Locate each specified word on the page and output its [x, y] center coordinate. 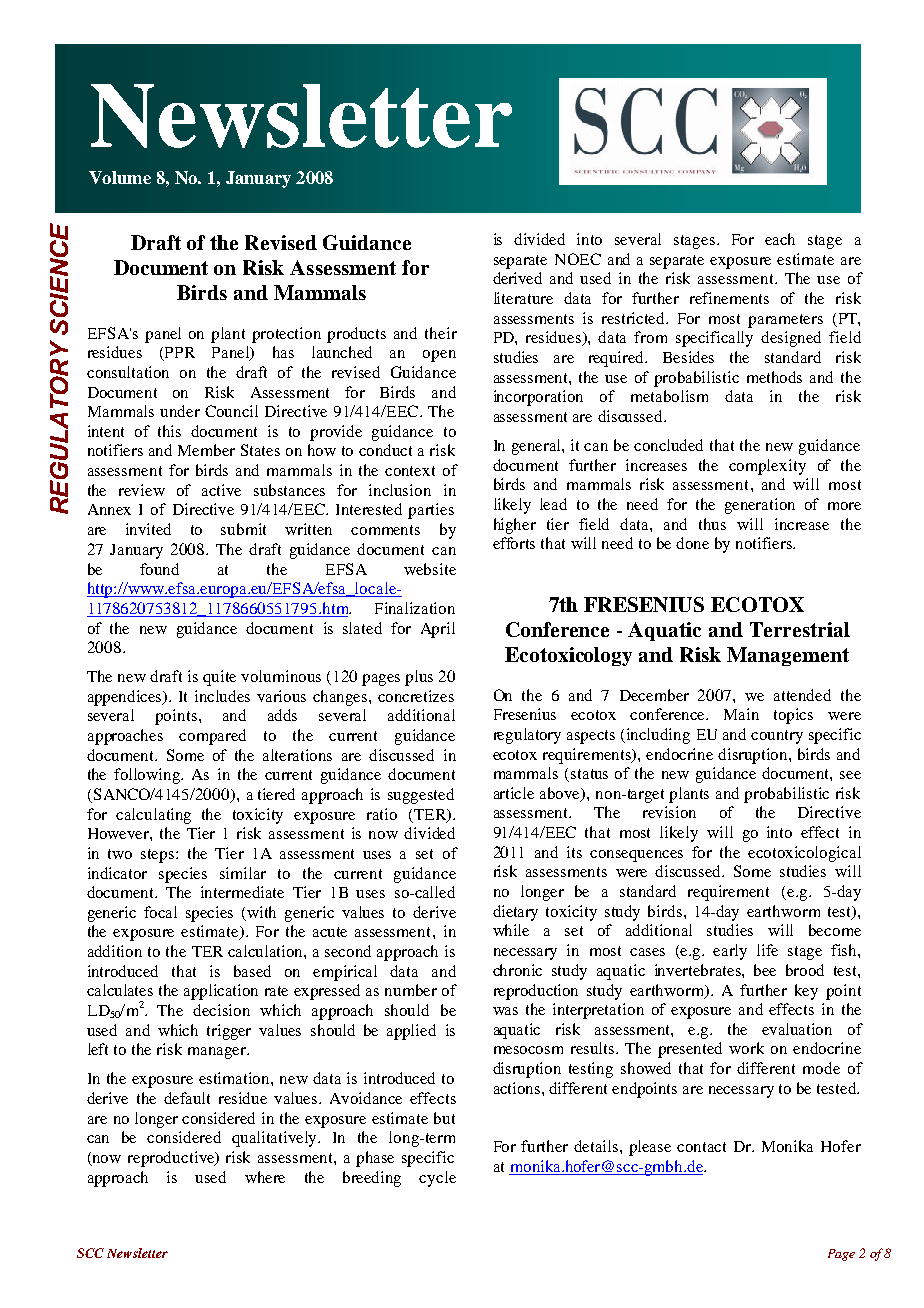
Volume [120, 177]
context [410, 471]
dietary [515, 913]
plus [419, 678]
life [767, 950]
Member [206, 450]
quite [219, 678]
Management [788, 656]
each [780, 239]
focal [160, 912]
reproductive [172, 1159]
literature [523, 298]
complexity [767, 467]
